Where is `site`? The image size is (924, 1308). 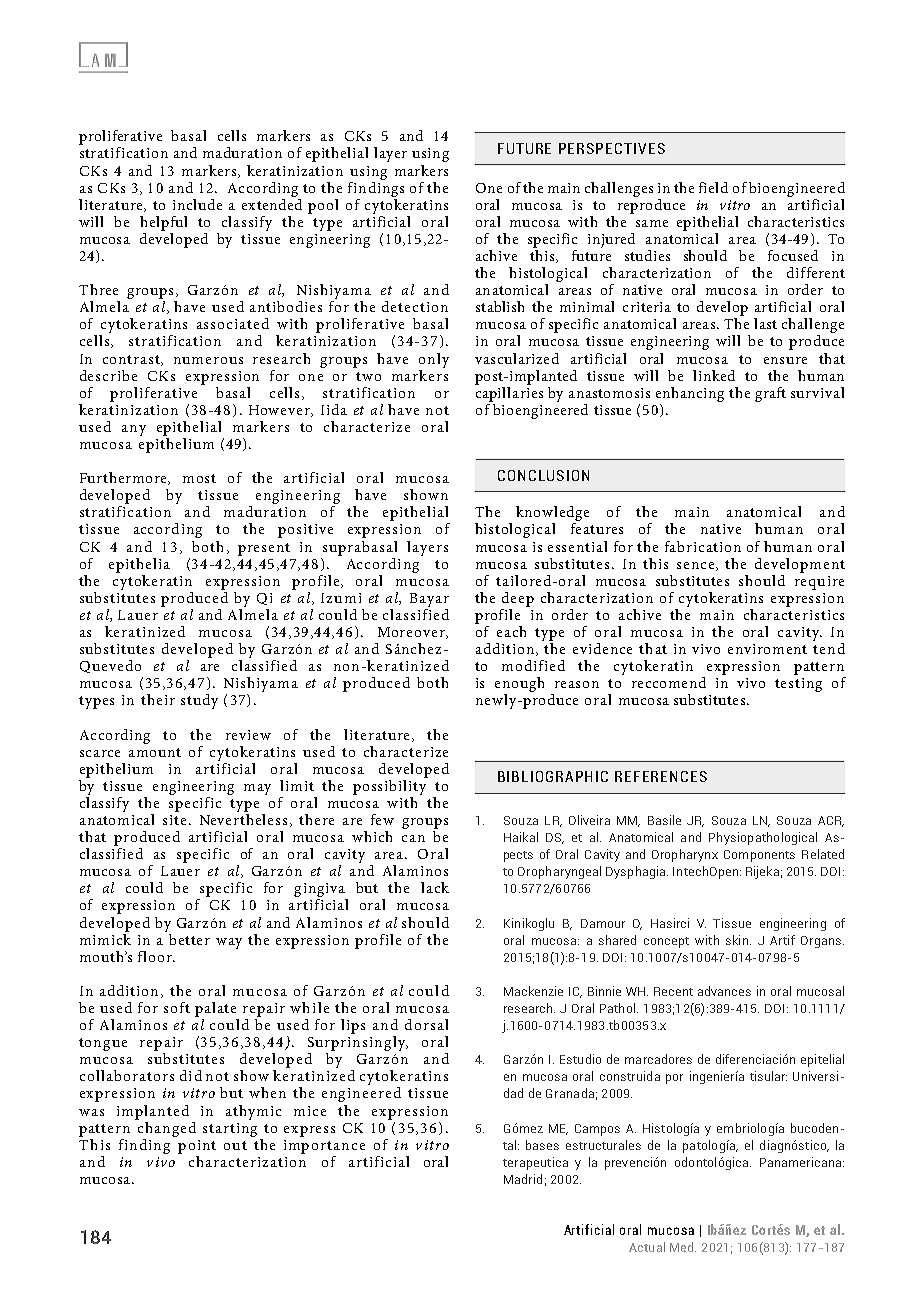 site is located at coordinates (174, 820).
